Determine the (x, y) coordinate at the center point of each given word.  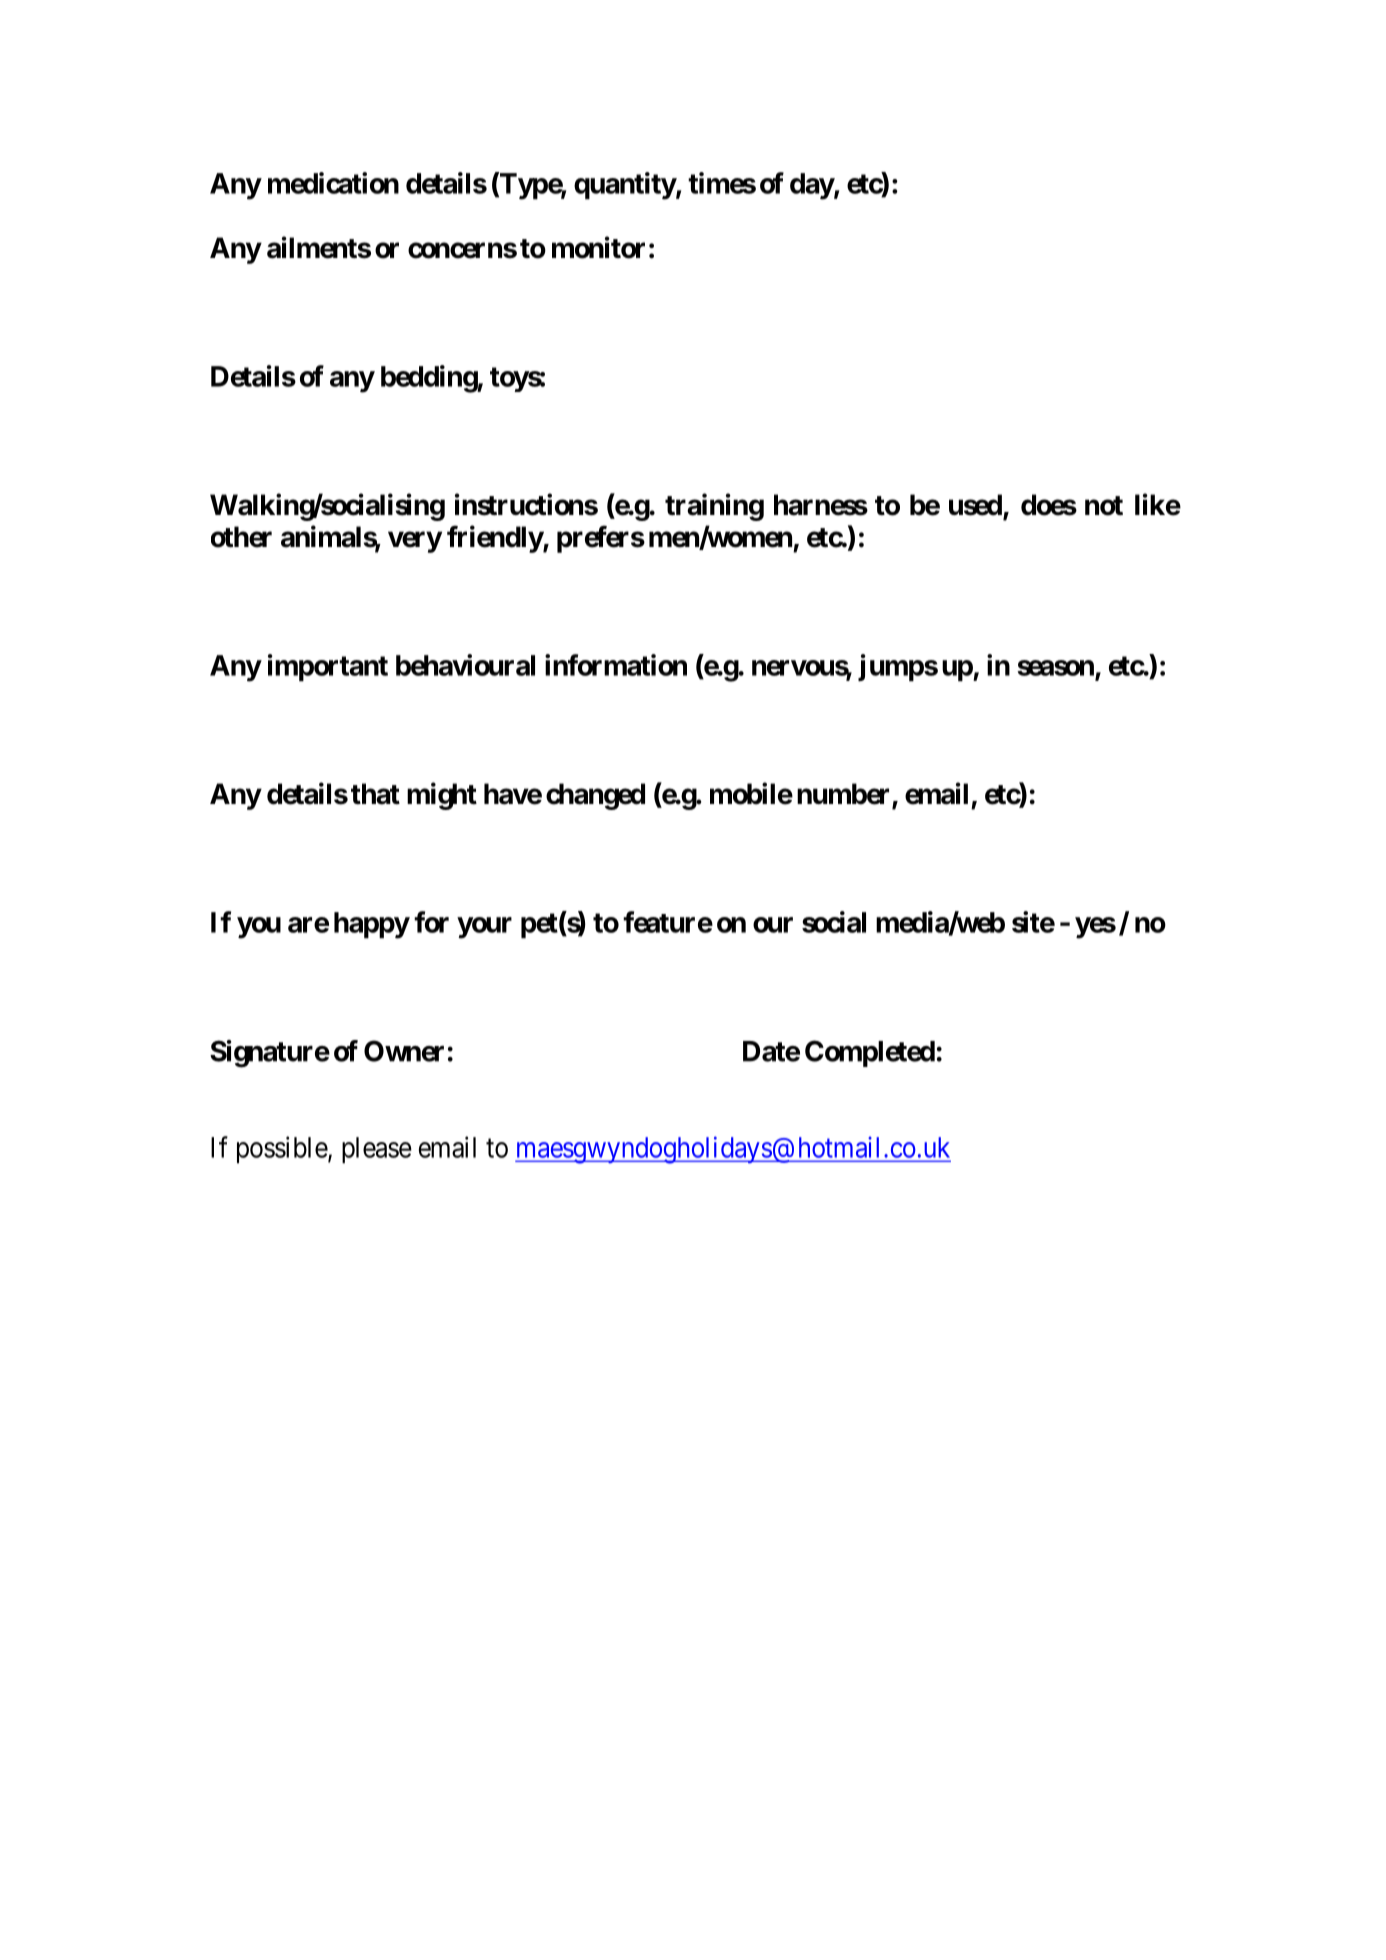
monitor (598, 247)
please (377, 1150)
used (975, 505)
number (845, 795)
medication (333, 183)
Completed (870, 1053)
